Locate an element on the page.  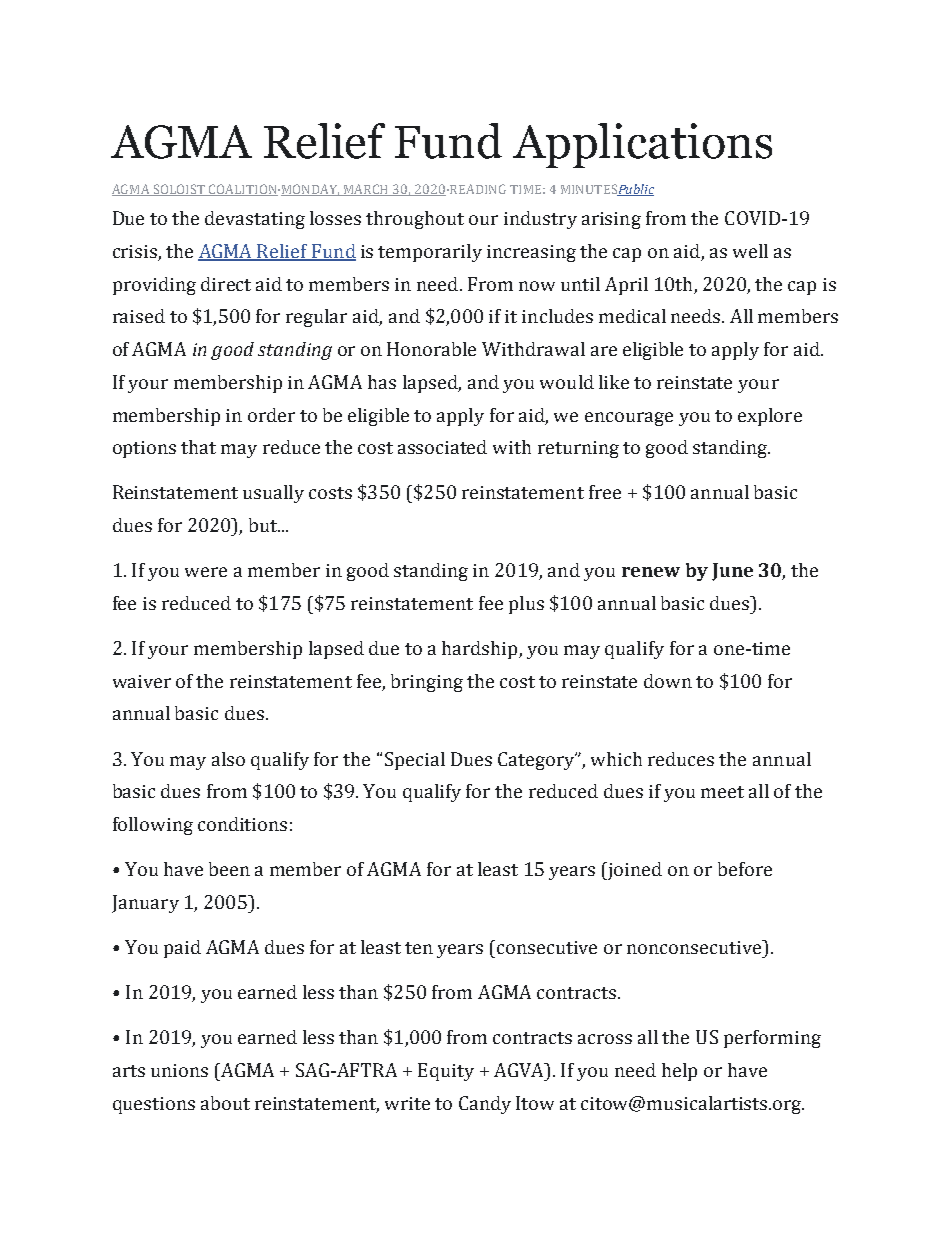
unions is located at coordinates (179, 1070).
